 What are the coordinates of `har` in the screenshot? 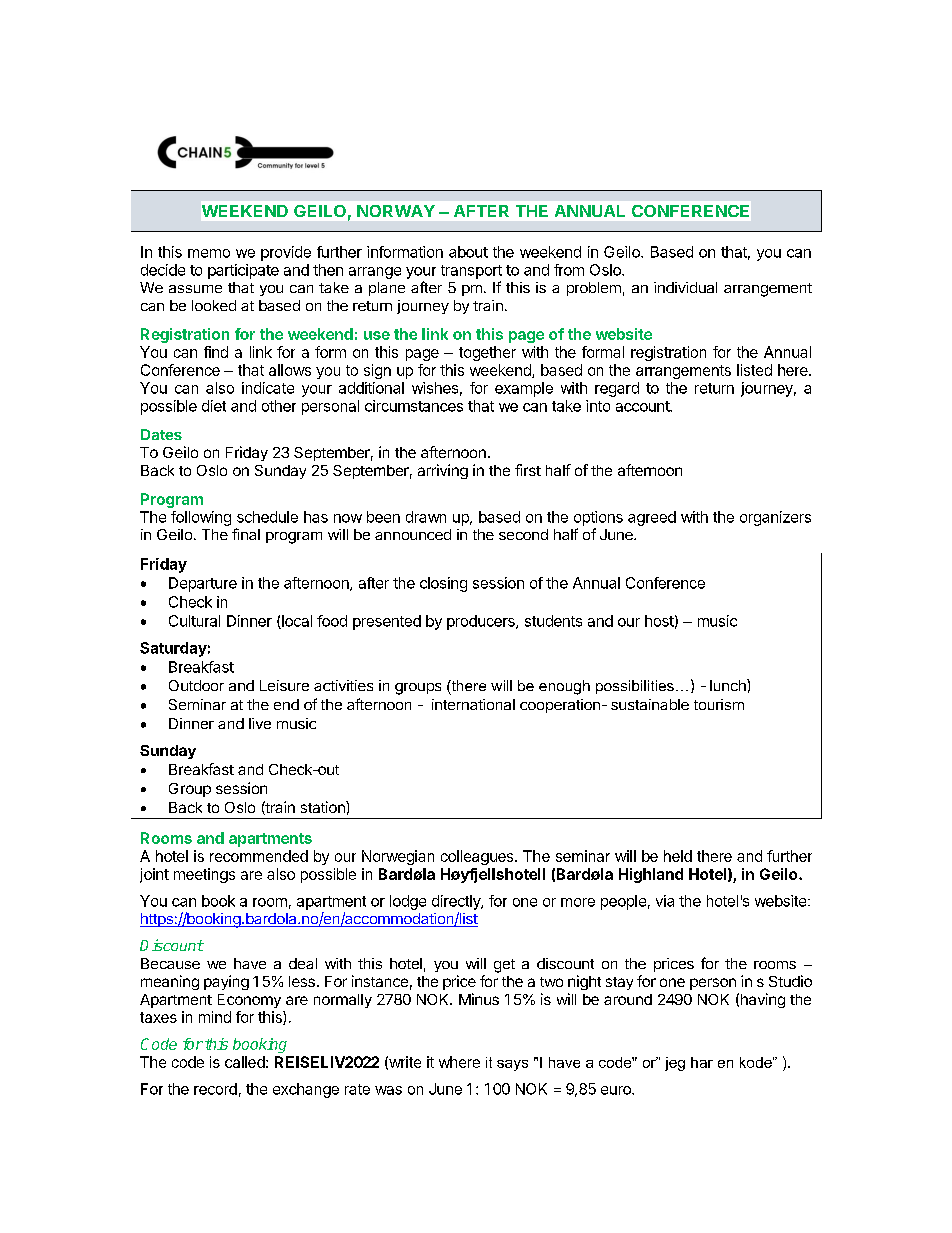 It's located at (702, 1062).
